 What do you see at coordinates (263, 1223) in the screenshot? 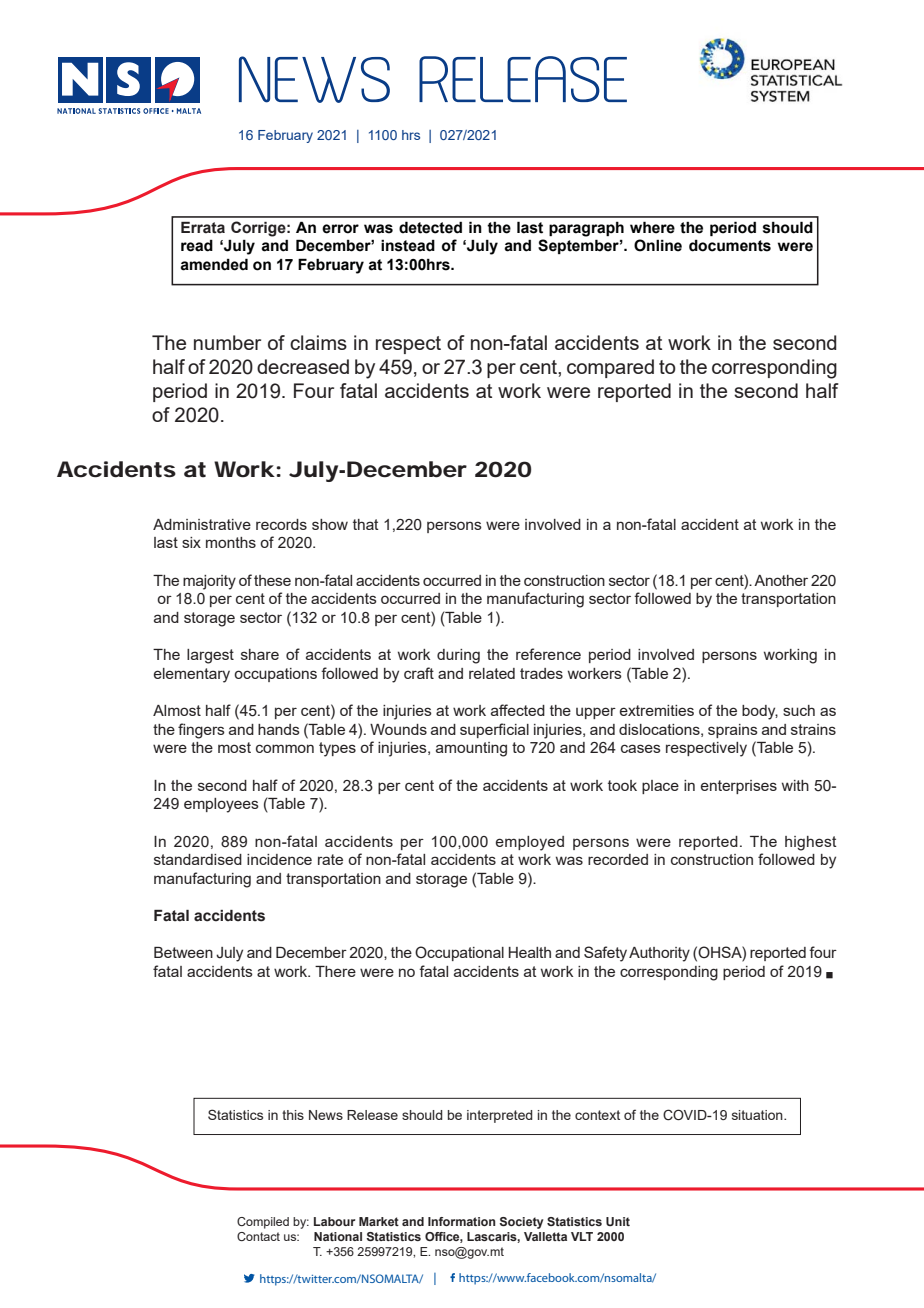
I see `Compiled` at bounding box center [263, 1223].
